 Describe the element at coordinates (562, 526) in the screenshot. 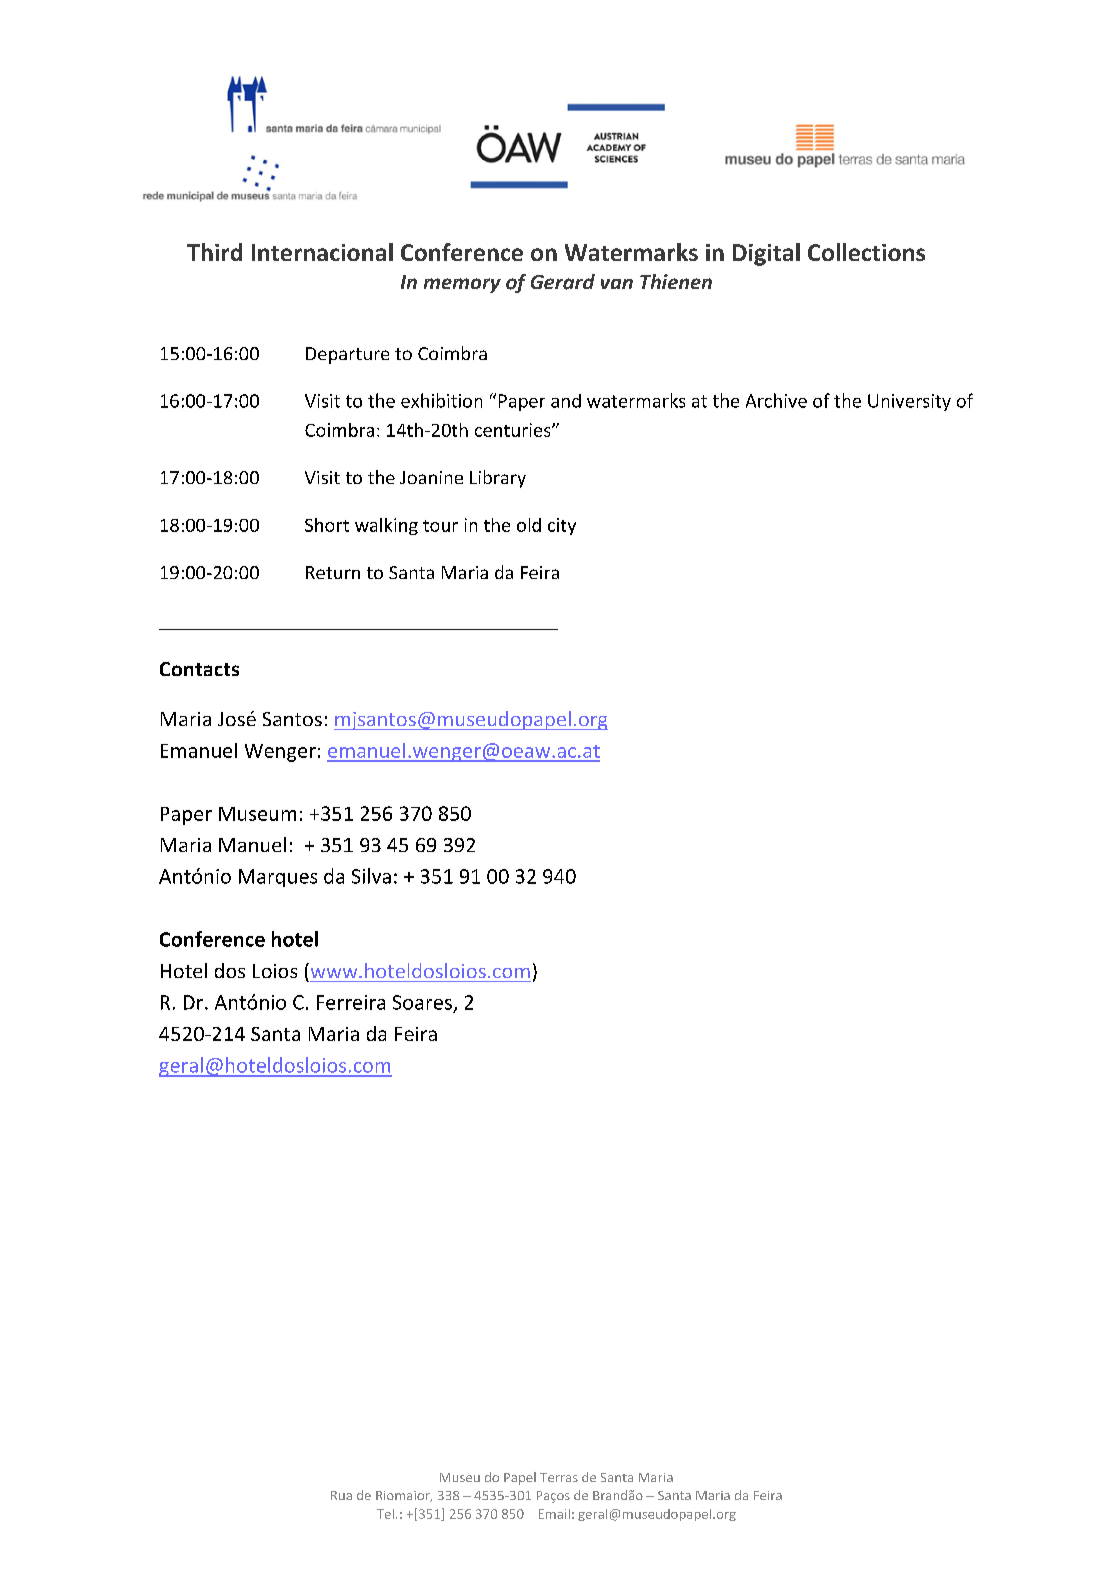

I see `city` at that location.
